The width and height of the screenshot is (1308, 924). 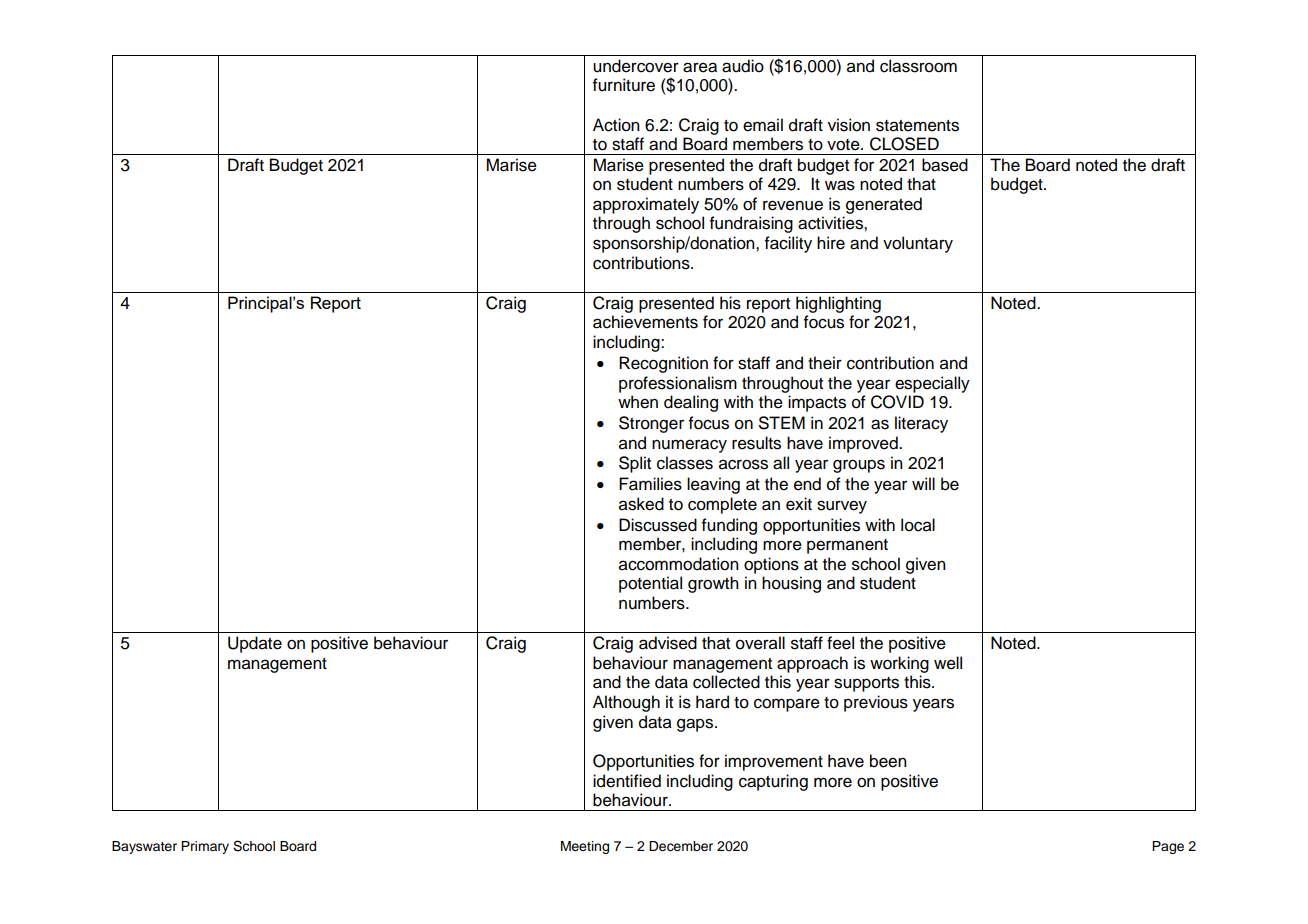 What do you see at coordinates (681, 846) in the screenshot?
I see `December` at bounding box center [681, 846].
